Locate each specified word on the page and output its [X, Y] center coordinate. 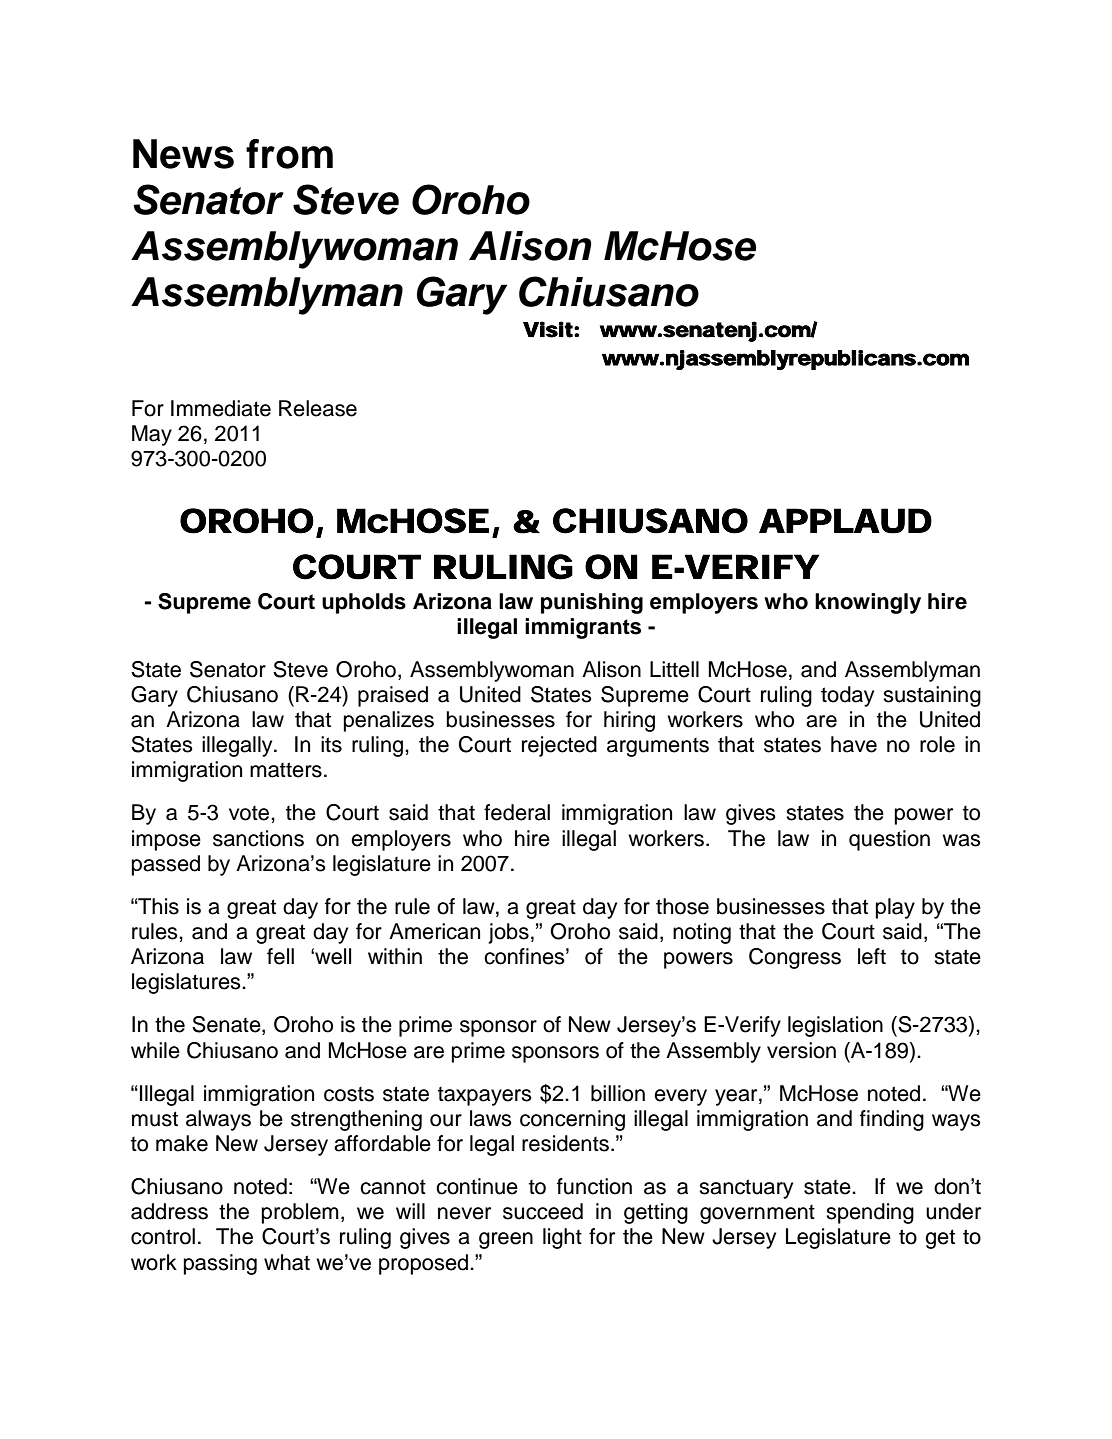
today [847, 696]
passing [220, 1264]
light [562, 1238]
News [183, 154]
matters [286, 770]
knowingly [868, 603]
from [289, 154]
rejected [559, 746]
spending [870, 1213]
